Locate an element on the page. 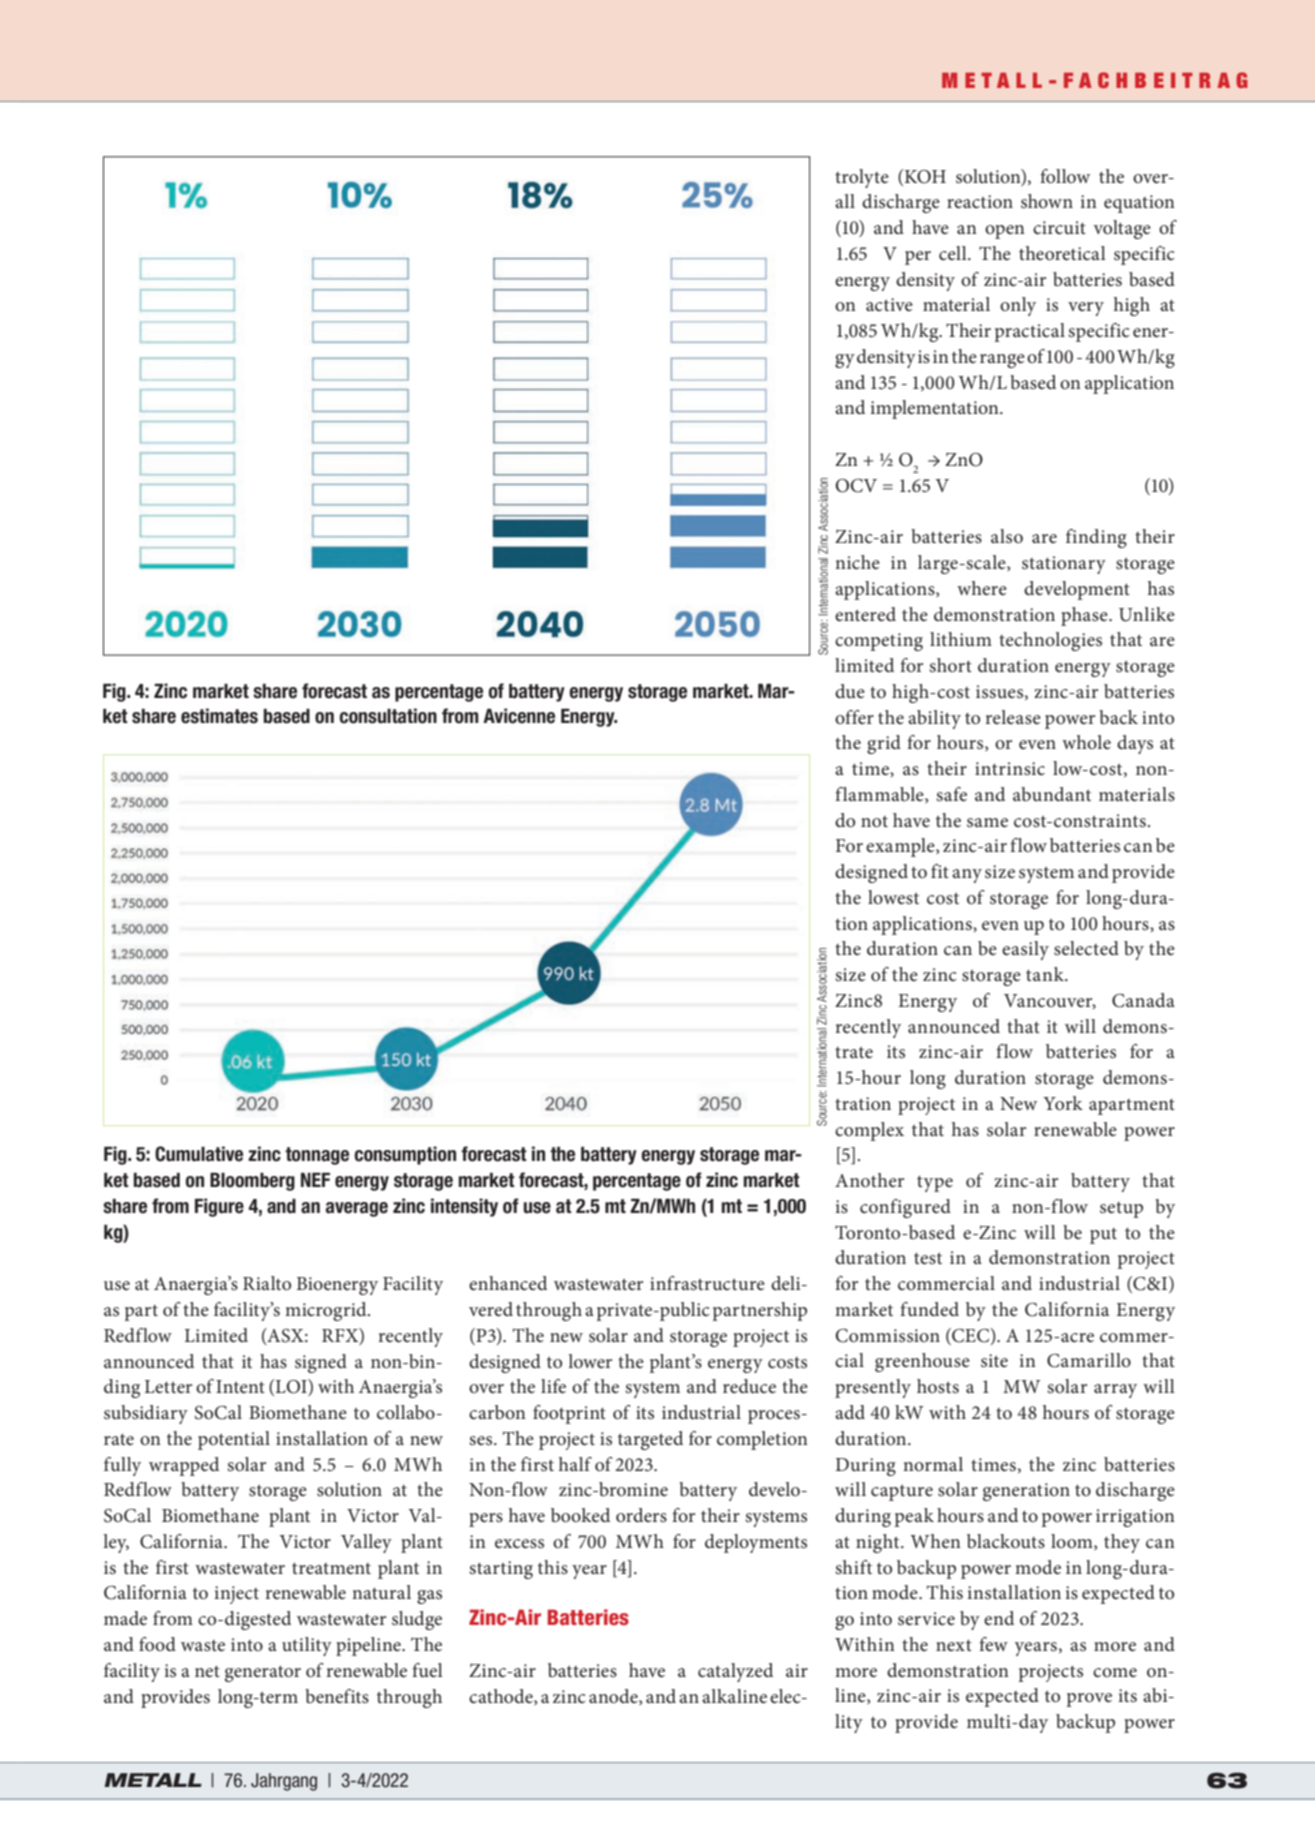 The image size is (1315, 1844). easily is located at coordinates (1025, 950).
